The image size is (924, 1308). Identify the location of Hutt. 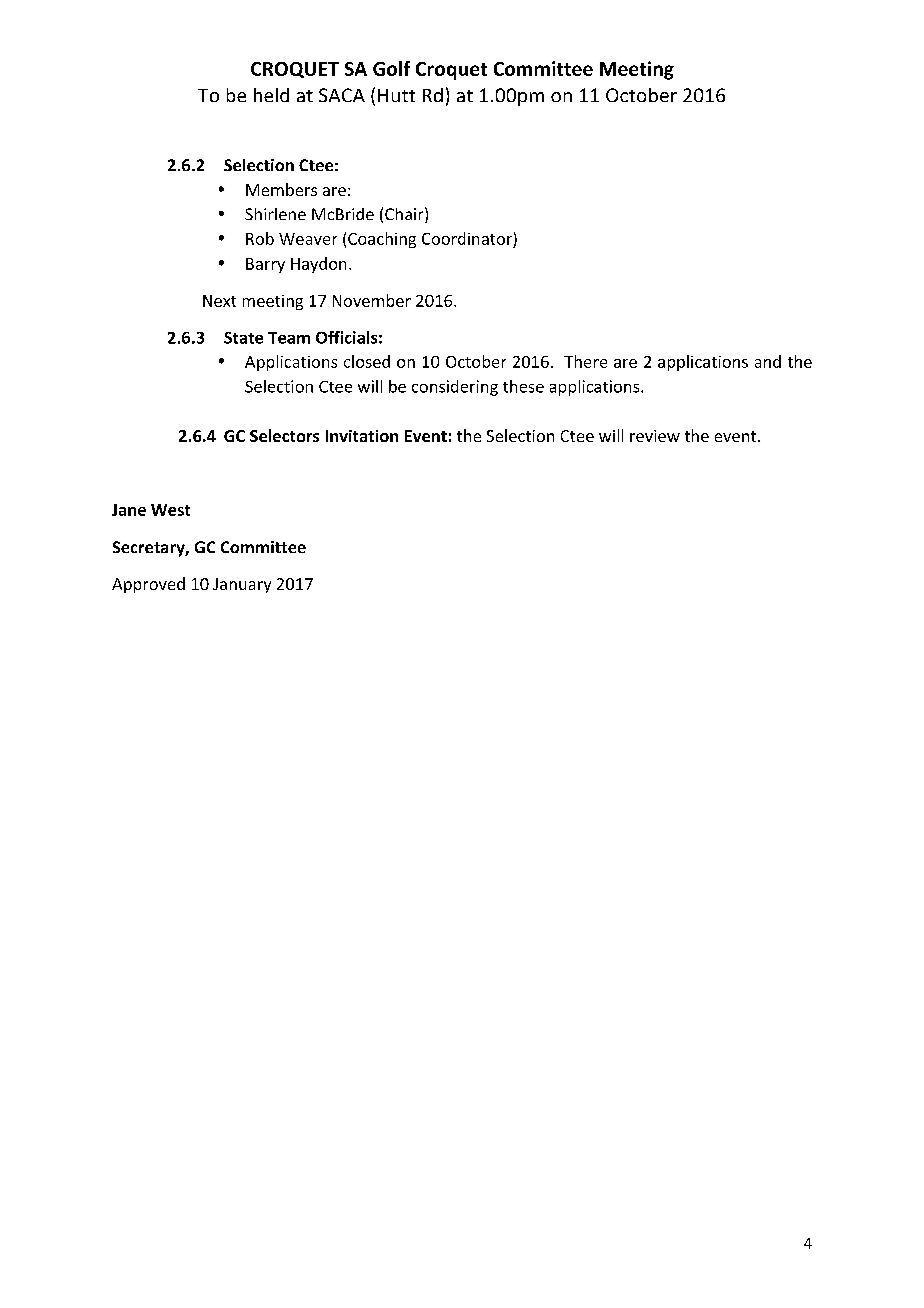
(396, 95).
